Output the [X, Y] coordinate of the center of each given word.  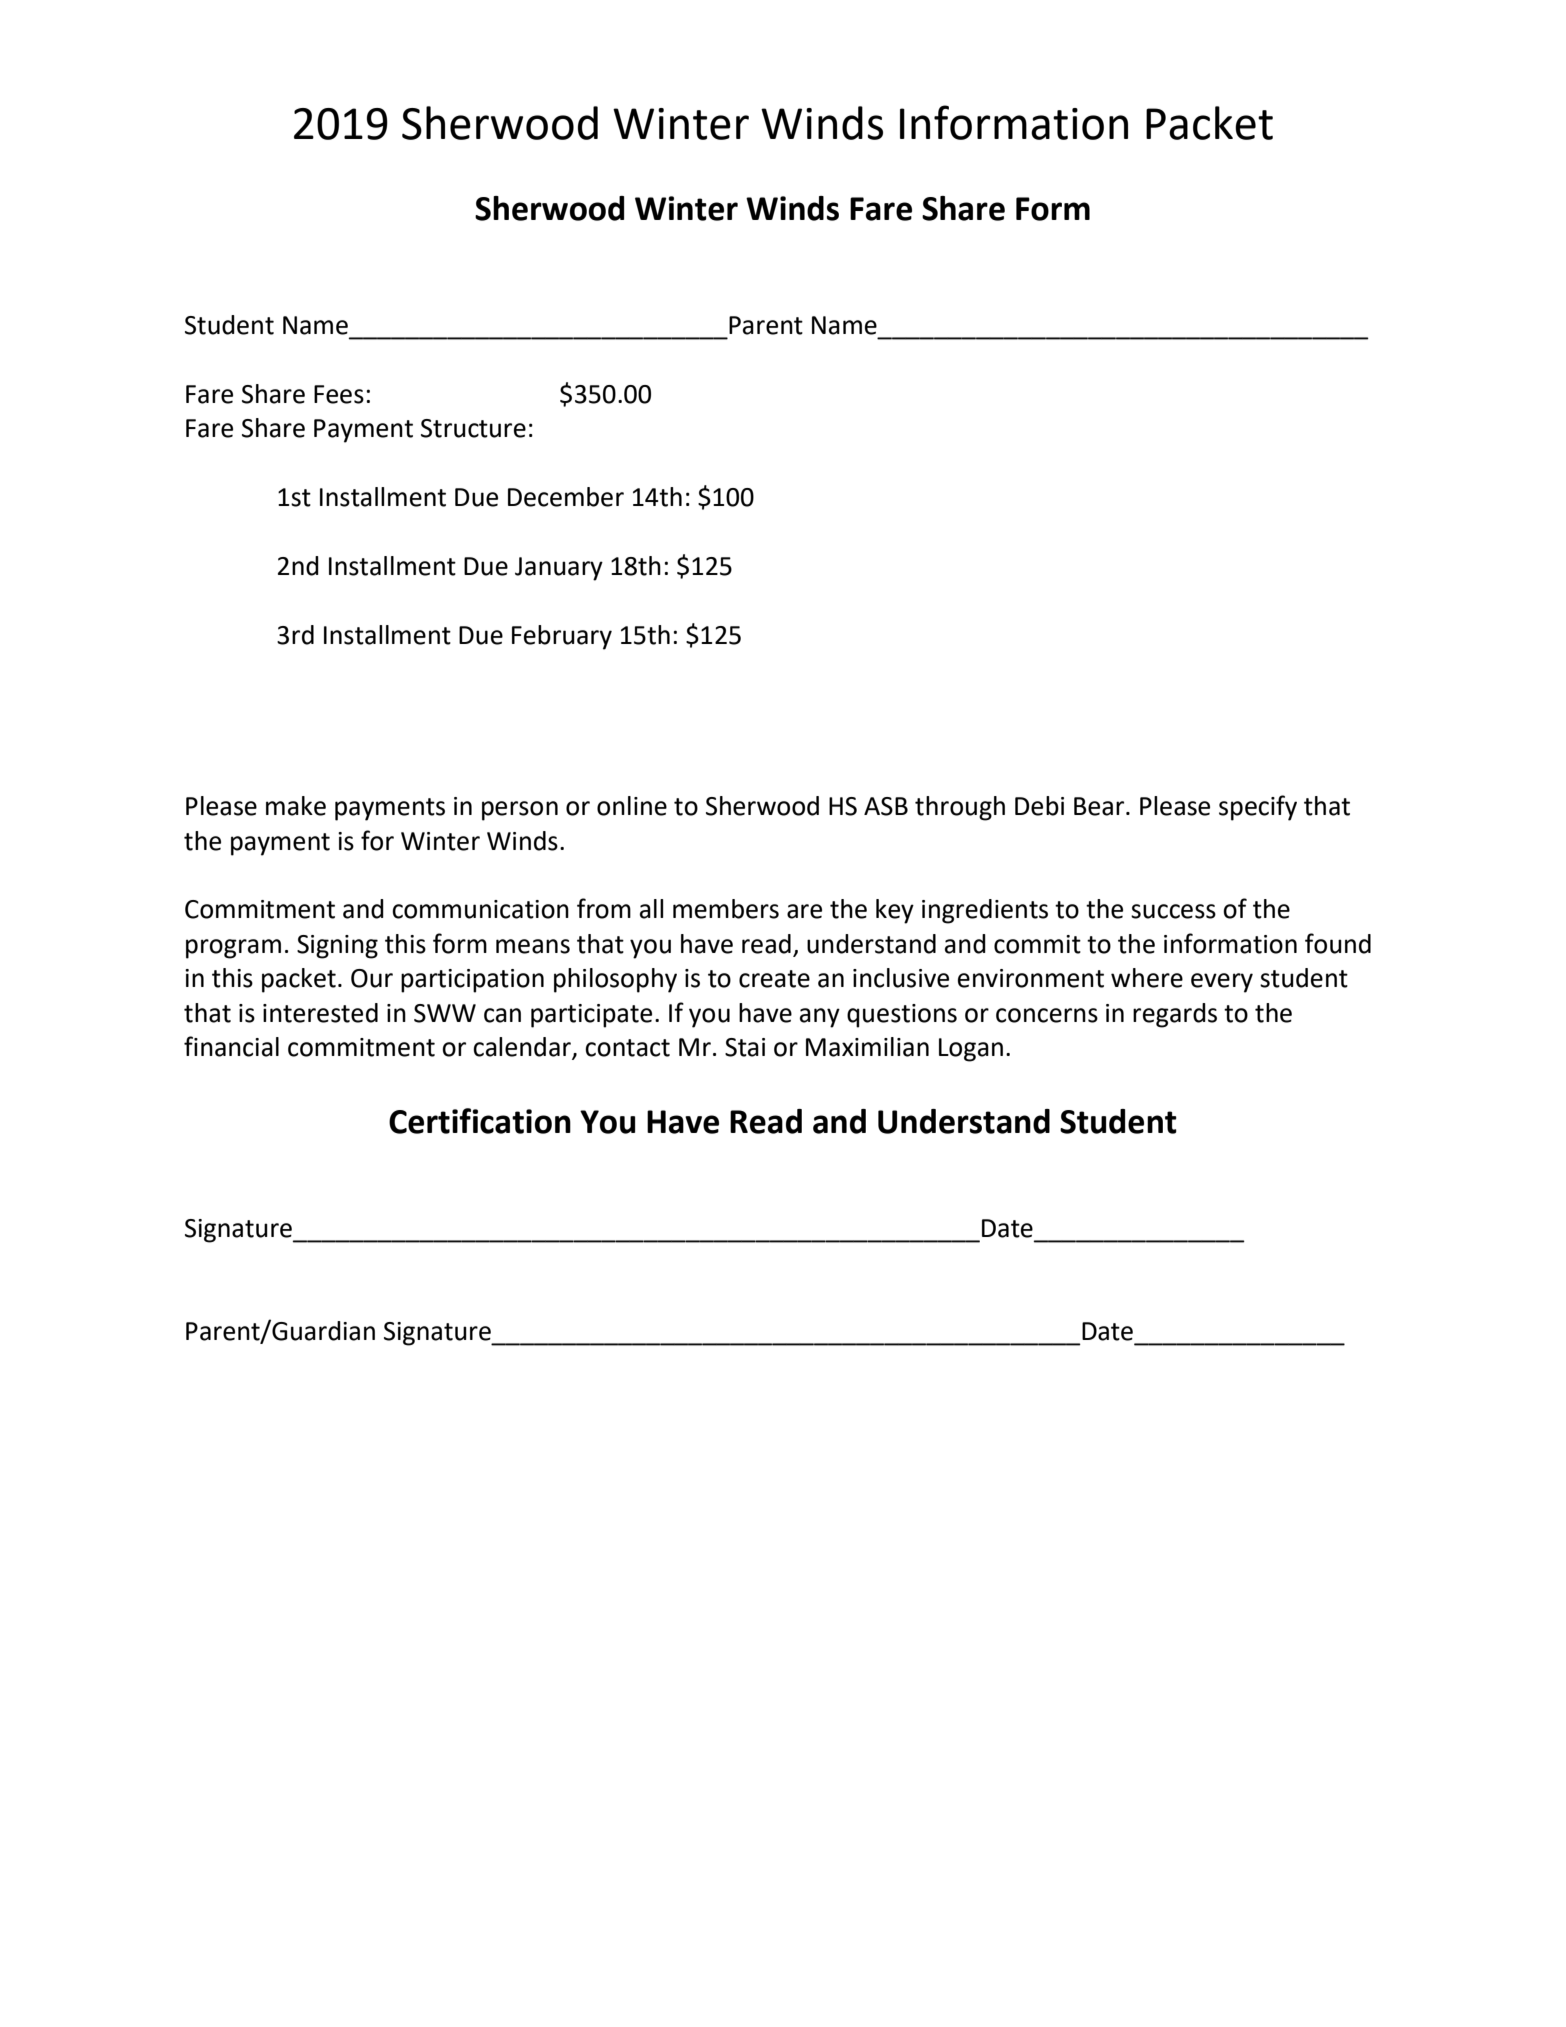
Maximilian [867, 1047]
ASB [886, 806]
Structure [473, 428]
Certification [480, 1121]
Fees [339, 394]
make [296, 806]
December [566, 497]
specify [1258, 808]
